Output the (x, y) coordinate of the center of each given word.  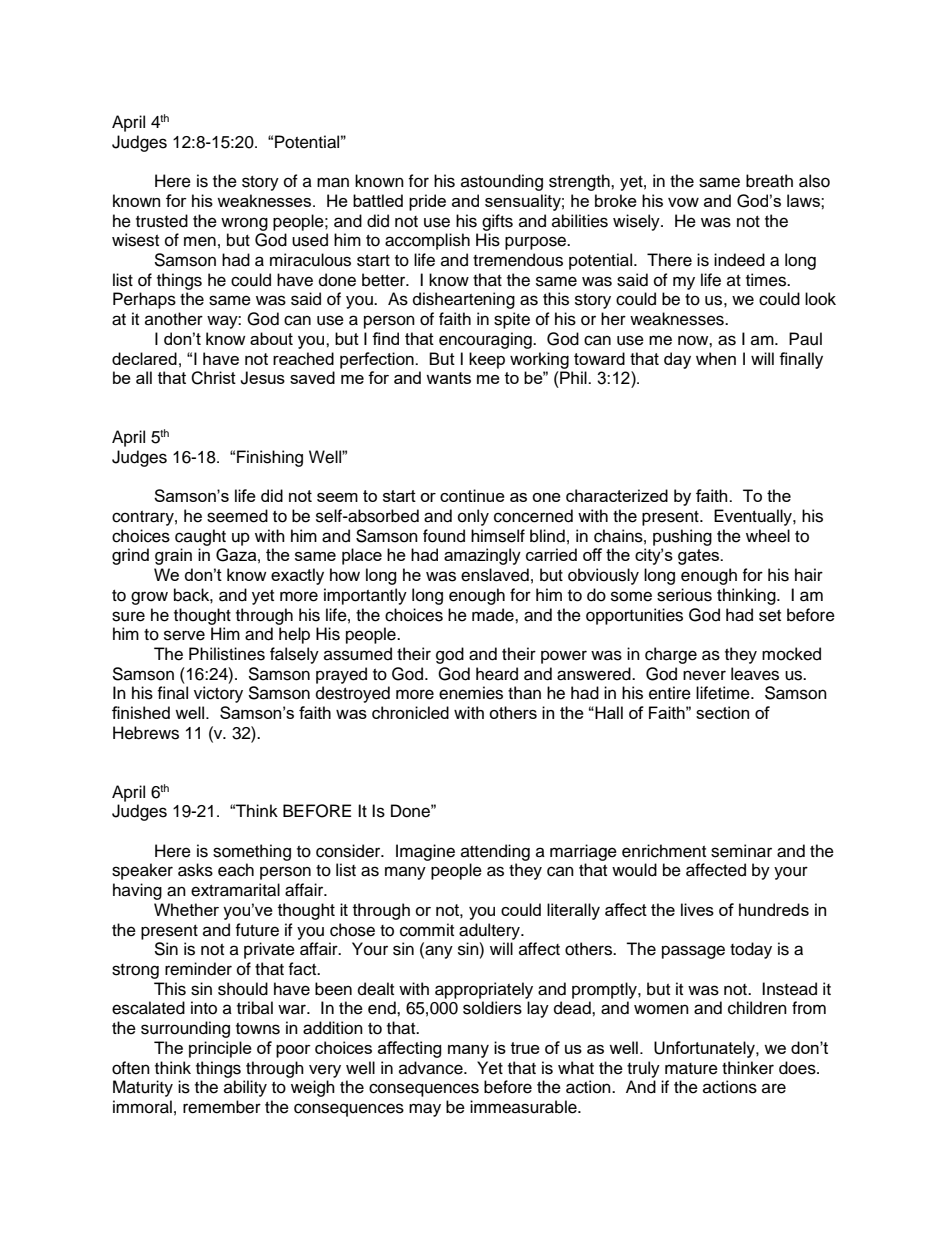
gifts (497, 222)
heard (497, 674)
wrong (244, 224)
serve (184, 635)
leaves (755, 674)
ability (245, 1088)
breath (769, 181)
